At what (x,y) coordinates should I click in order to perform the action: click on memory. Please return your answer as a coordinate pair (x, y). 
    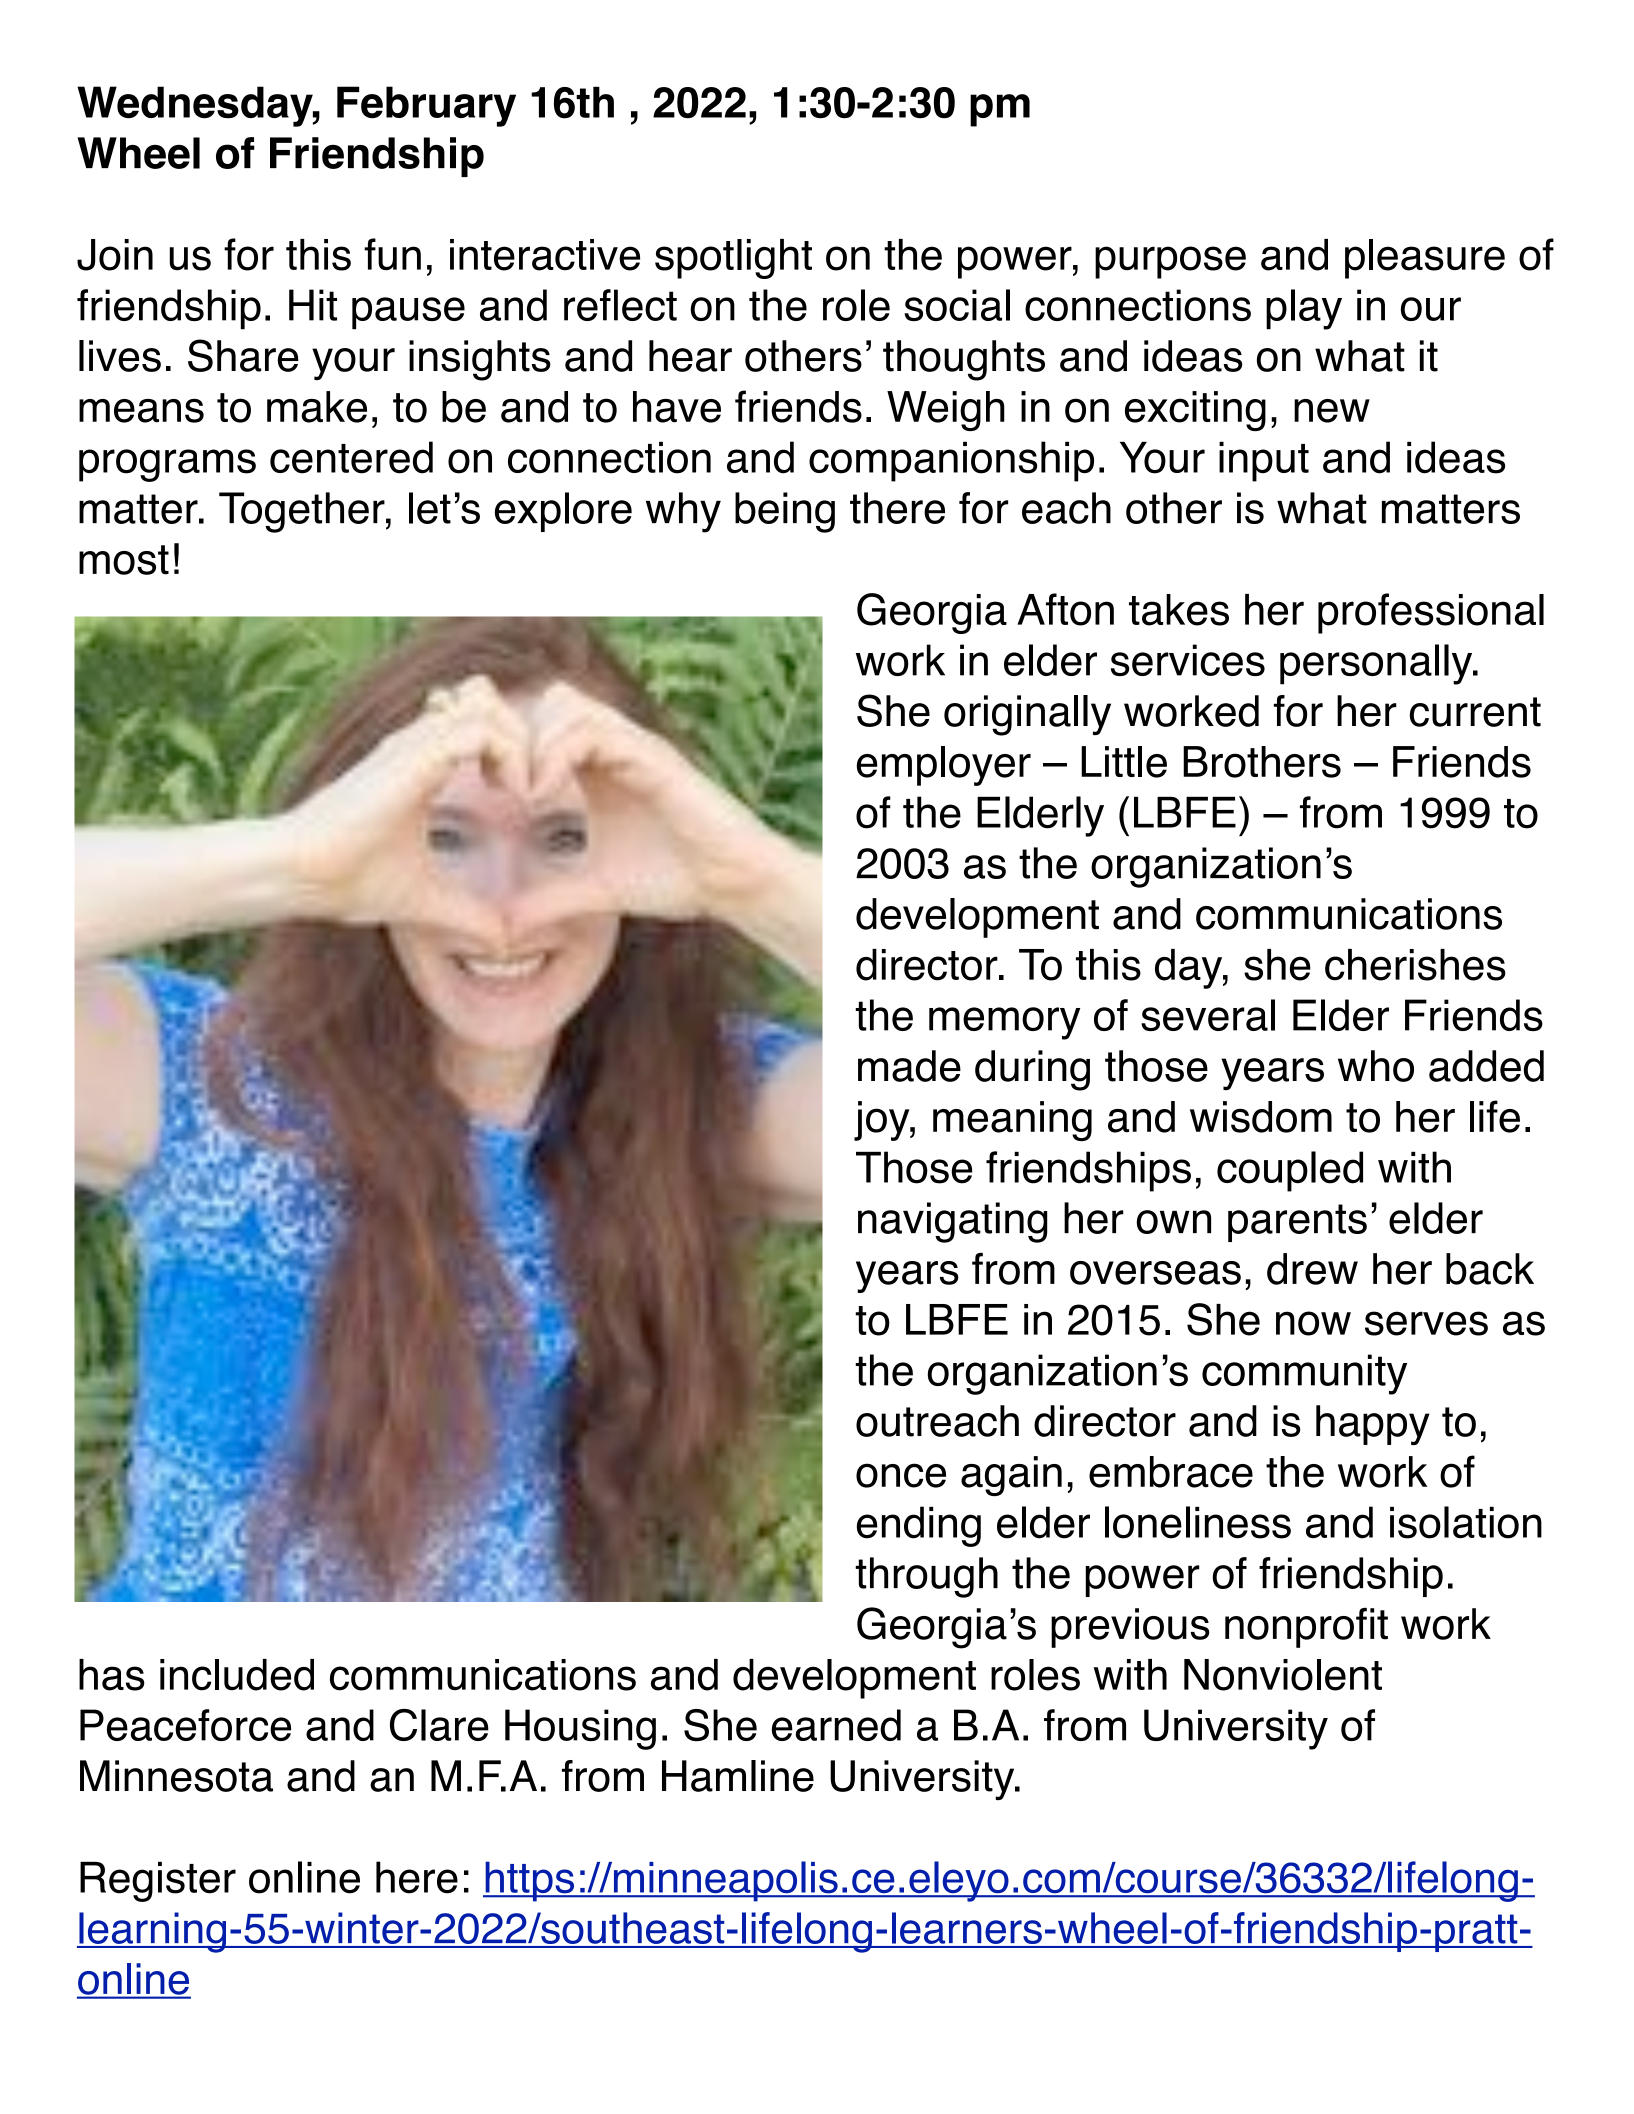
    Looking at the image, I should click on (1004, 1023).
